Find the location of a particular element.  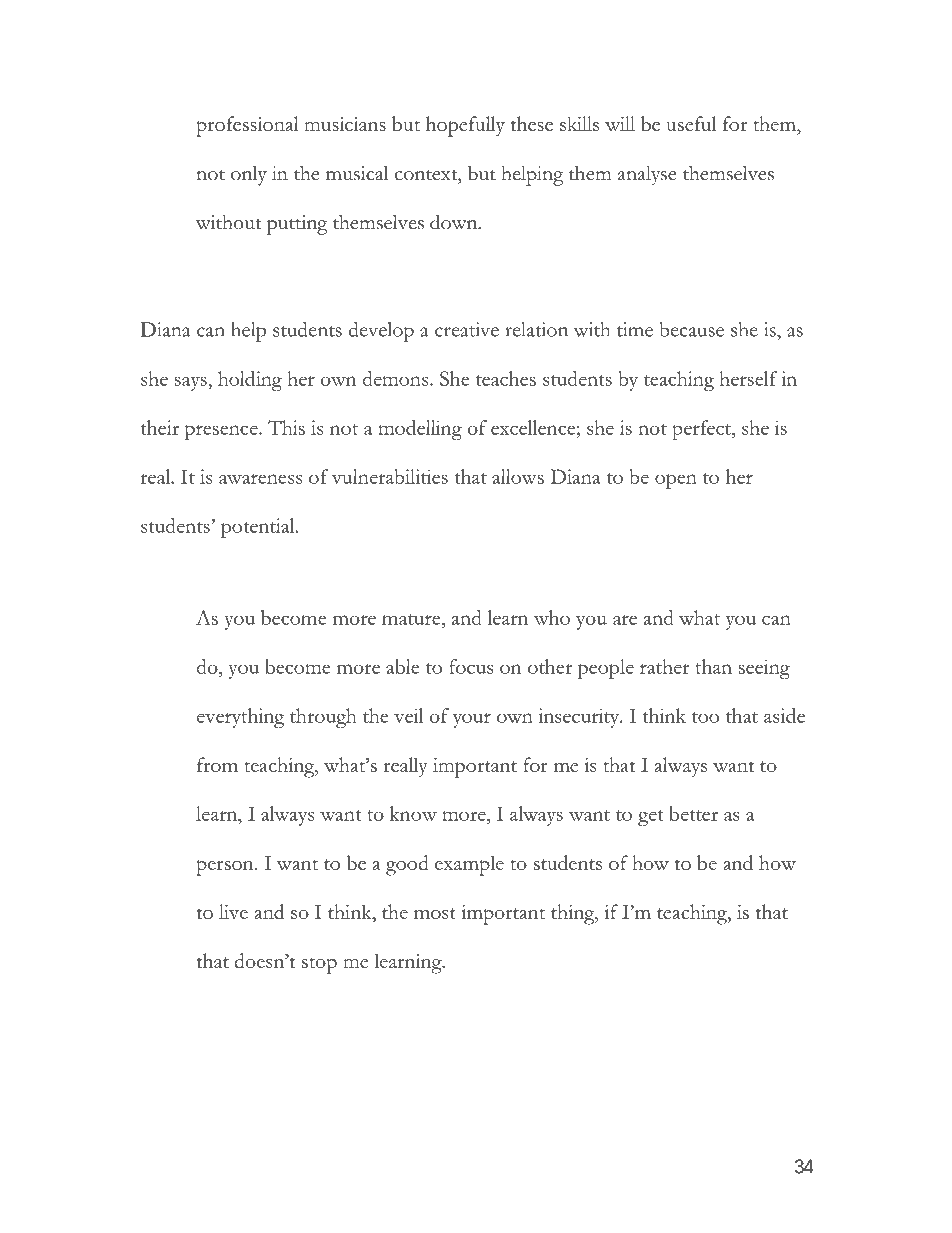

hopefully is located at coordinates (465, 126).
